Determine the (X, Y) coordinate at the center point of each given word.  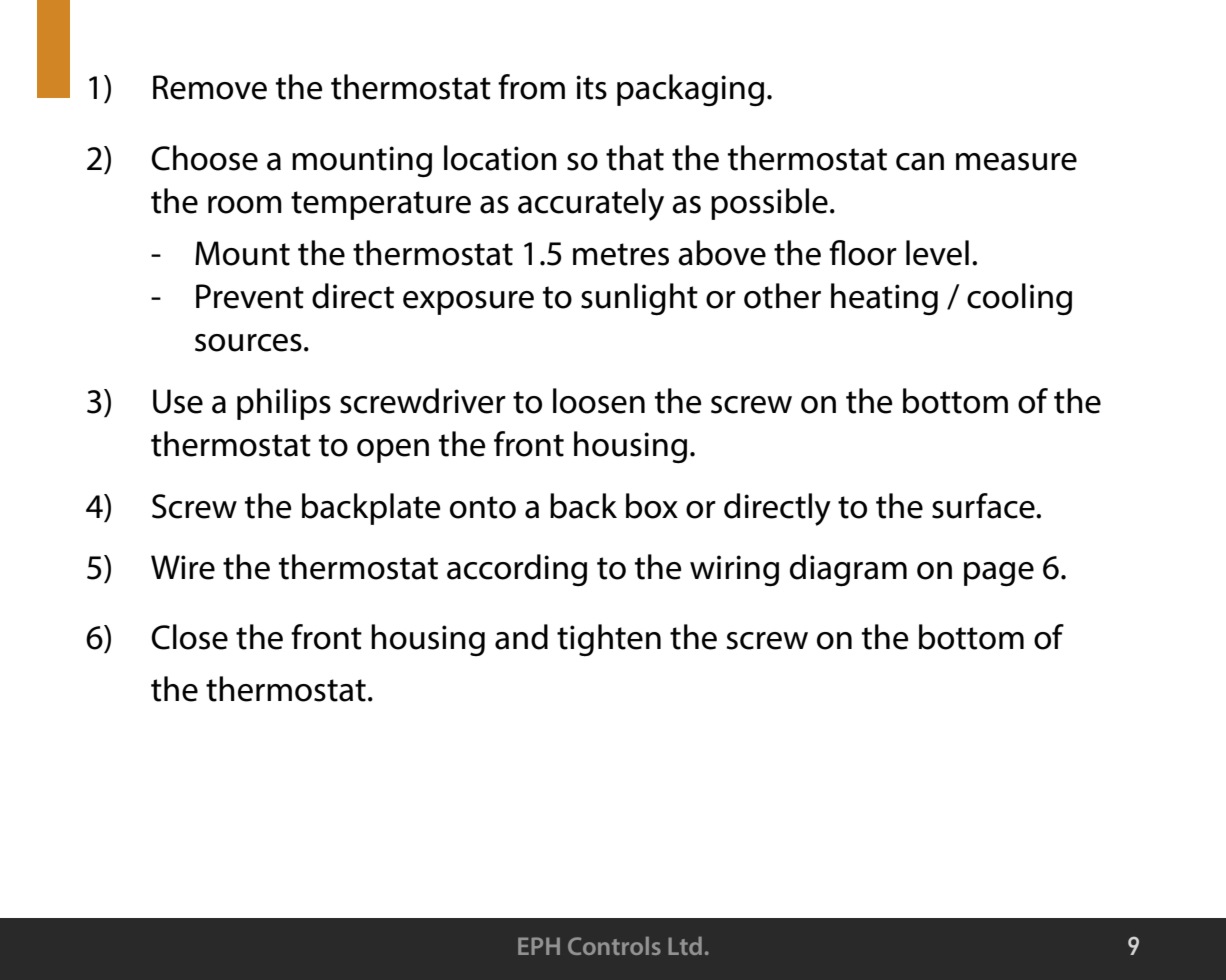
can (920, 162)
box (652, 506)
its (591, 87)
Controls (614, 946)
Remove (210, 87)
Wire (183, 567)
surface (984, 506)
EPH (539, 946)
